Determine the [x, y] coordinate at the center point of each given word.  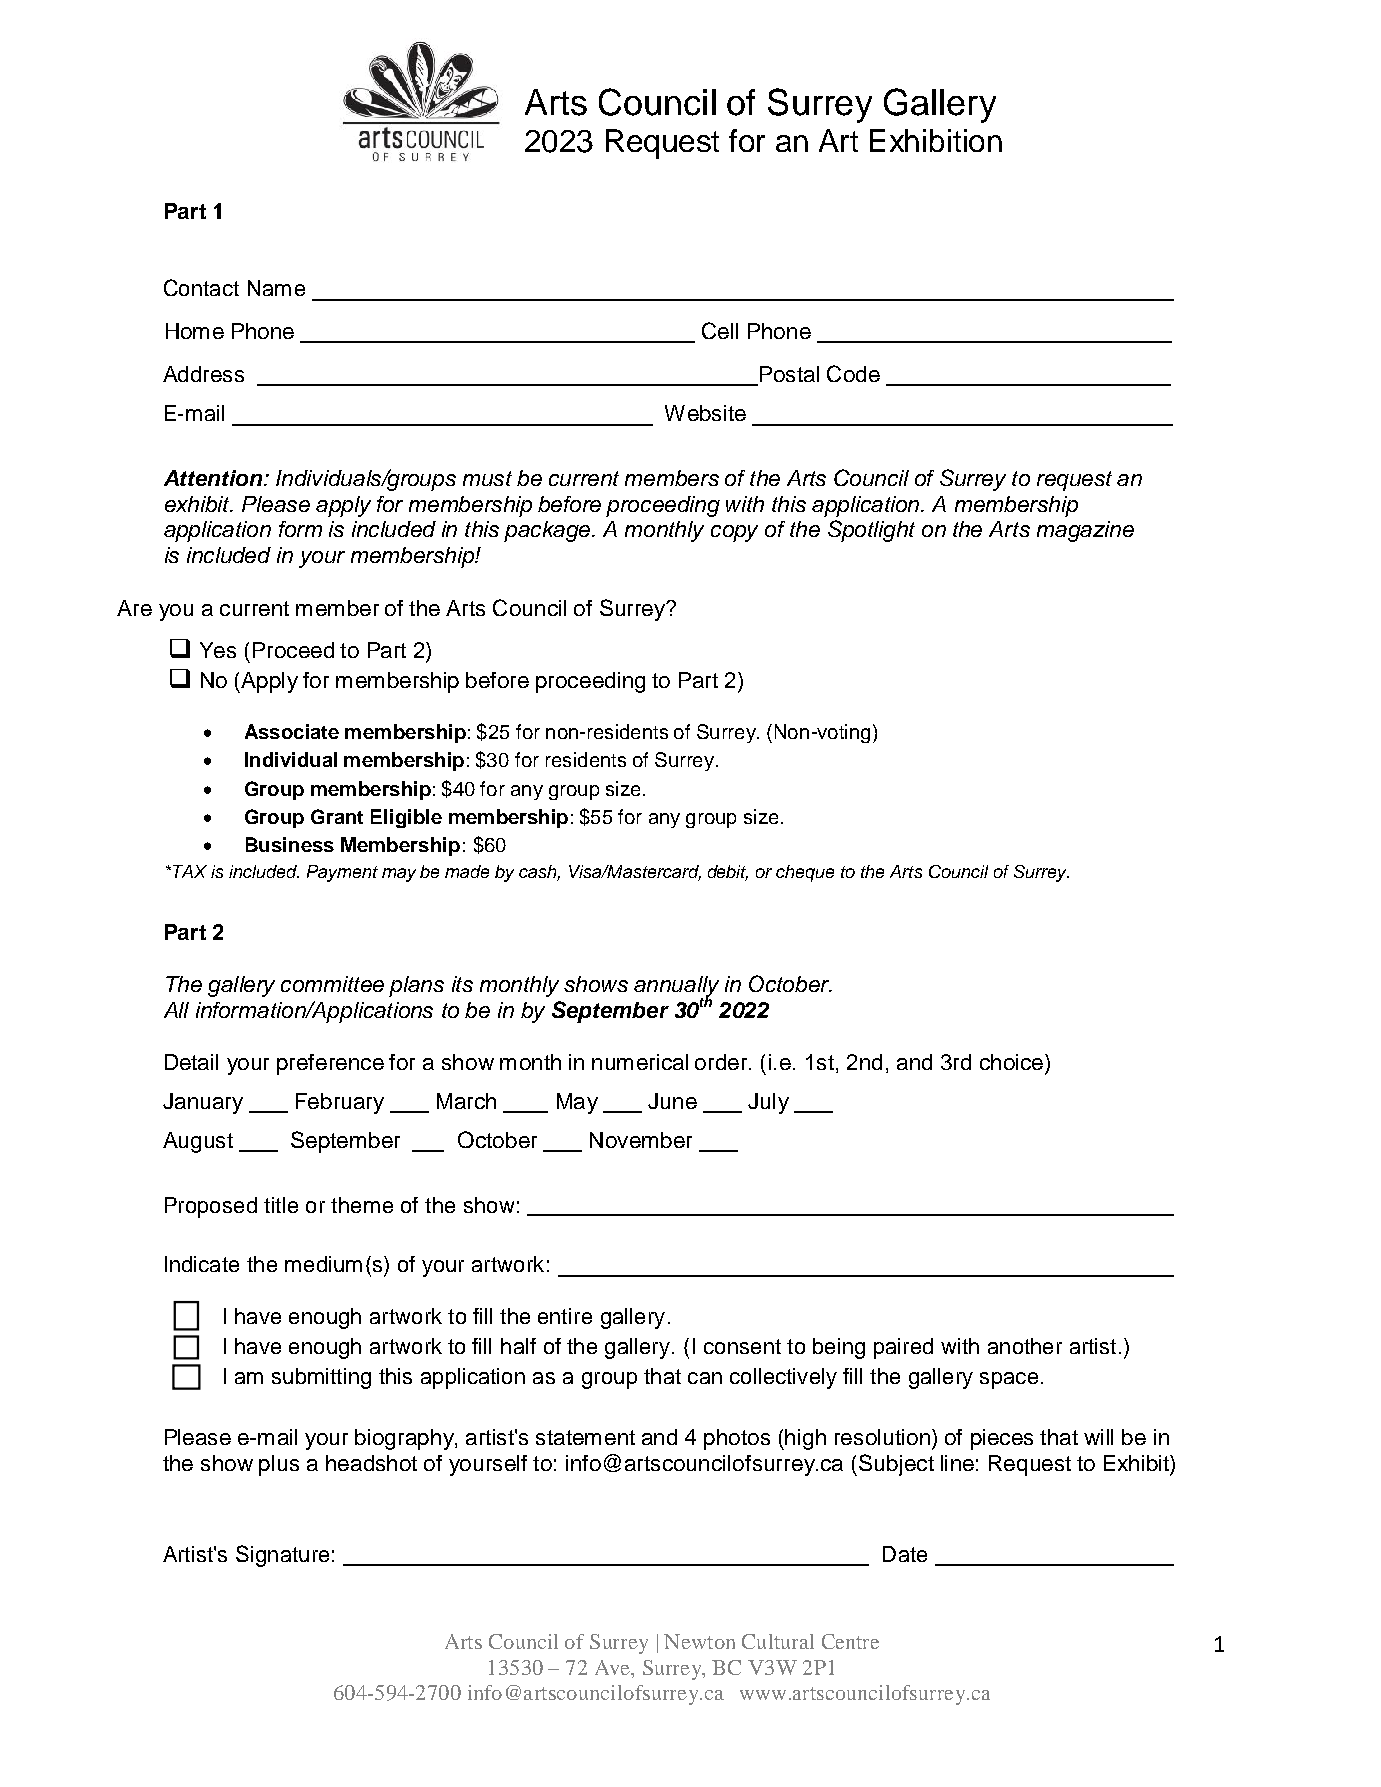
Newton [699, 1641]
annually [676, 987]
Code [853, 373]
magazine [1085, 531]
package [548, 531]
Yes [218, 650]
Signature [282, 1556]
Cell [720, 330]
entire [565, 1316]
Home [195, 331]
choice [1011, 1062]
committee [332, 984]
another [1025, 1346]
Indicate [202, 1264]
